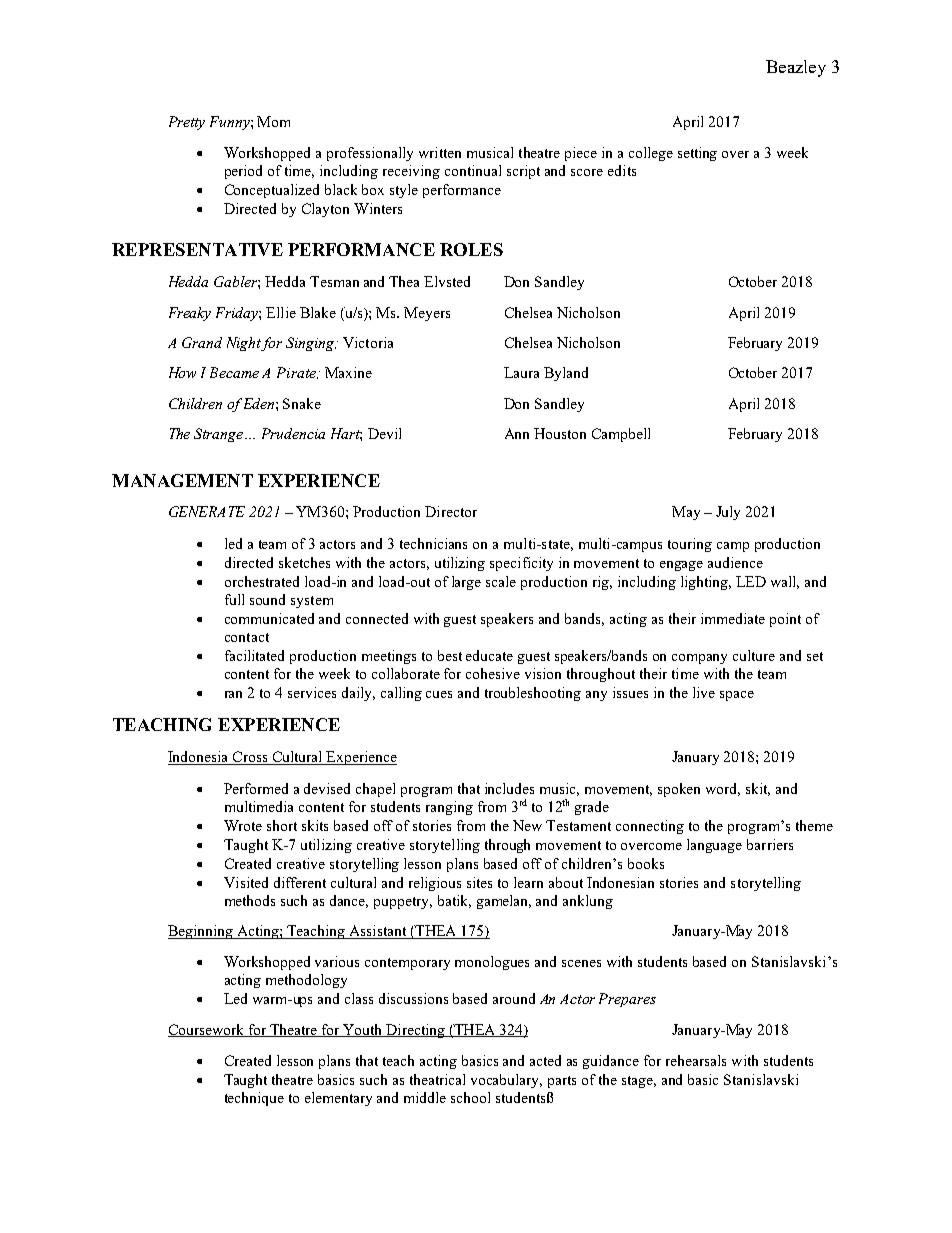  What do you see at coordinates (728, 513) in the screenshot?
I see `July` at bounding box center [728, 513].
